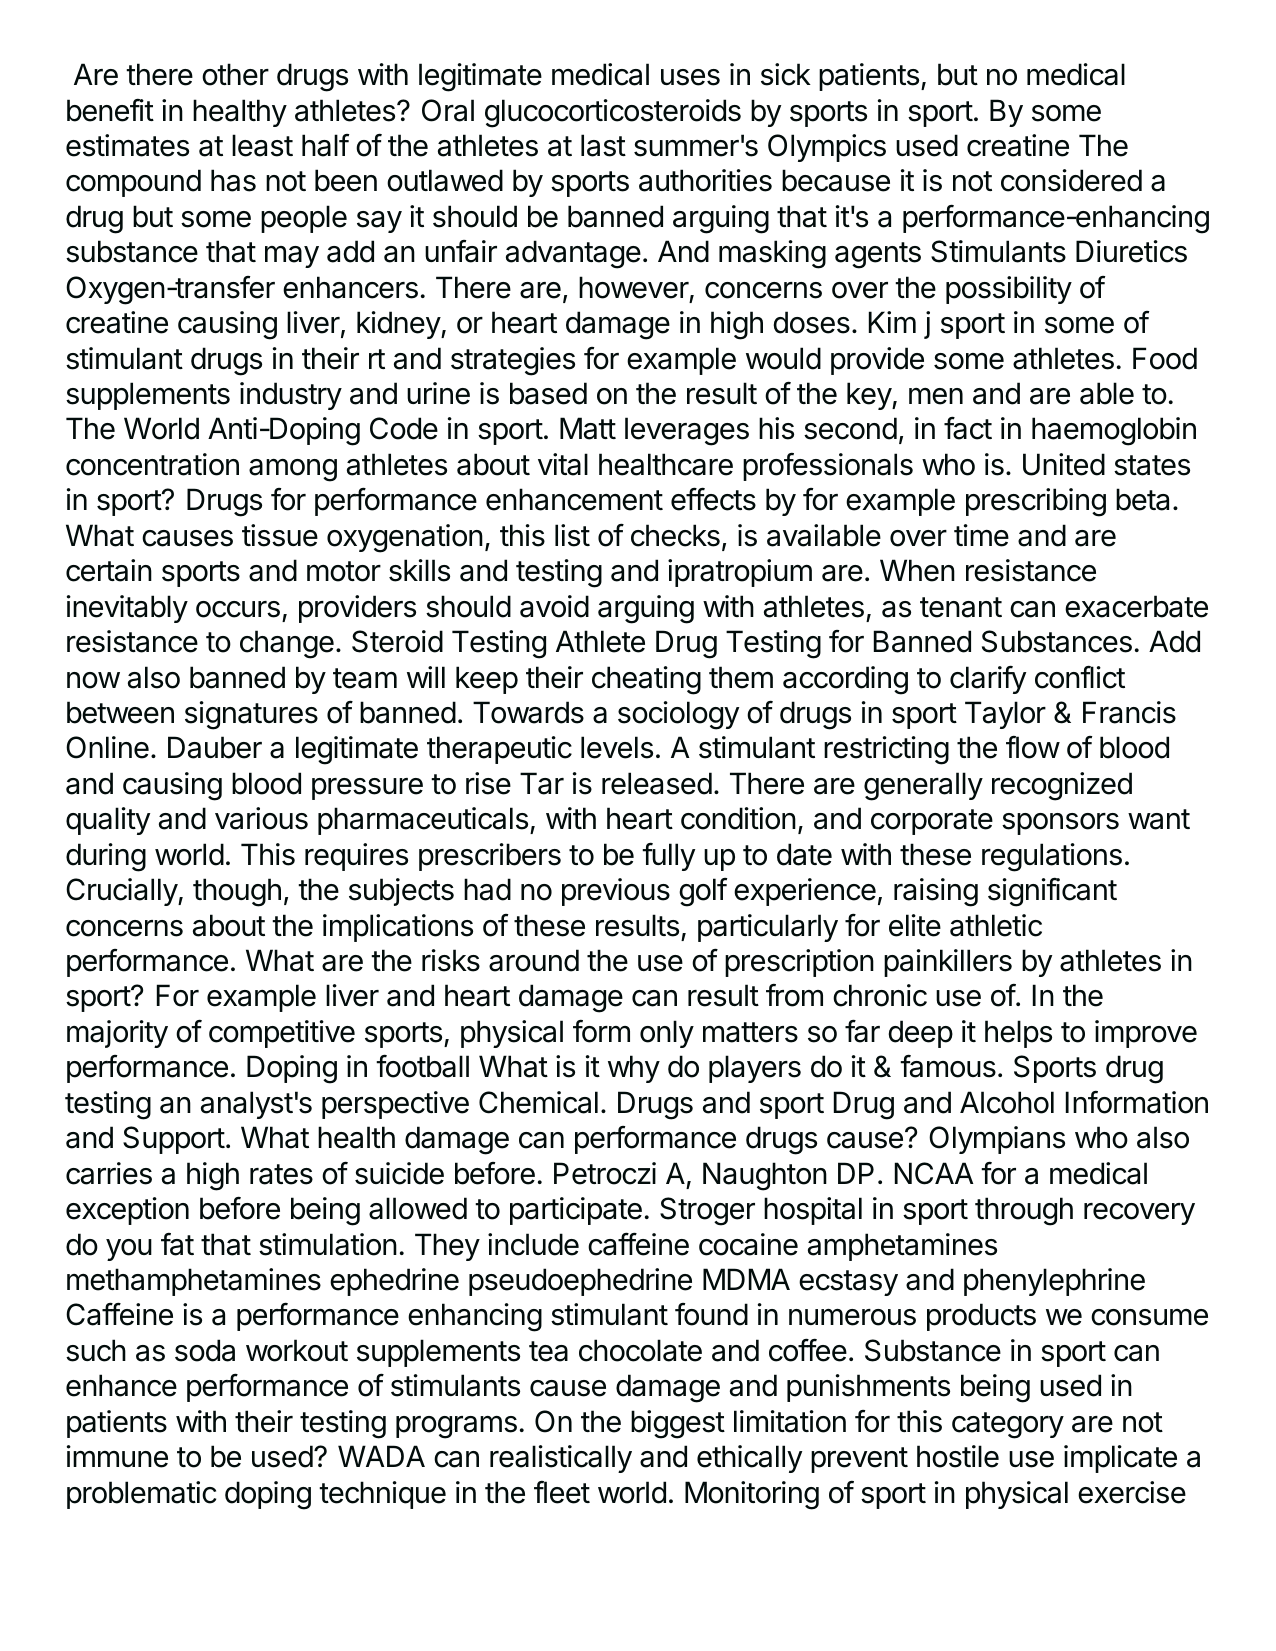 The width and height of the image is (1276, 1651). I want to click on biggest, so click(678, 1424).
